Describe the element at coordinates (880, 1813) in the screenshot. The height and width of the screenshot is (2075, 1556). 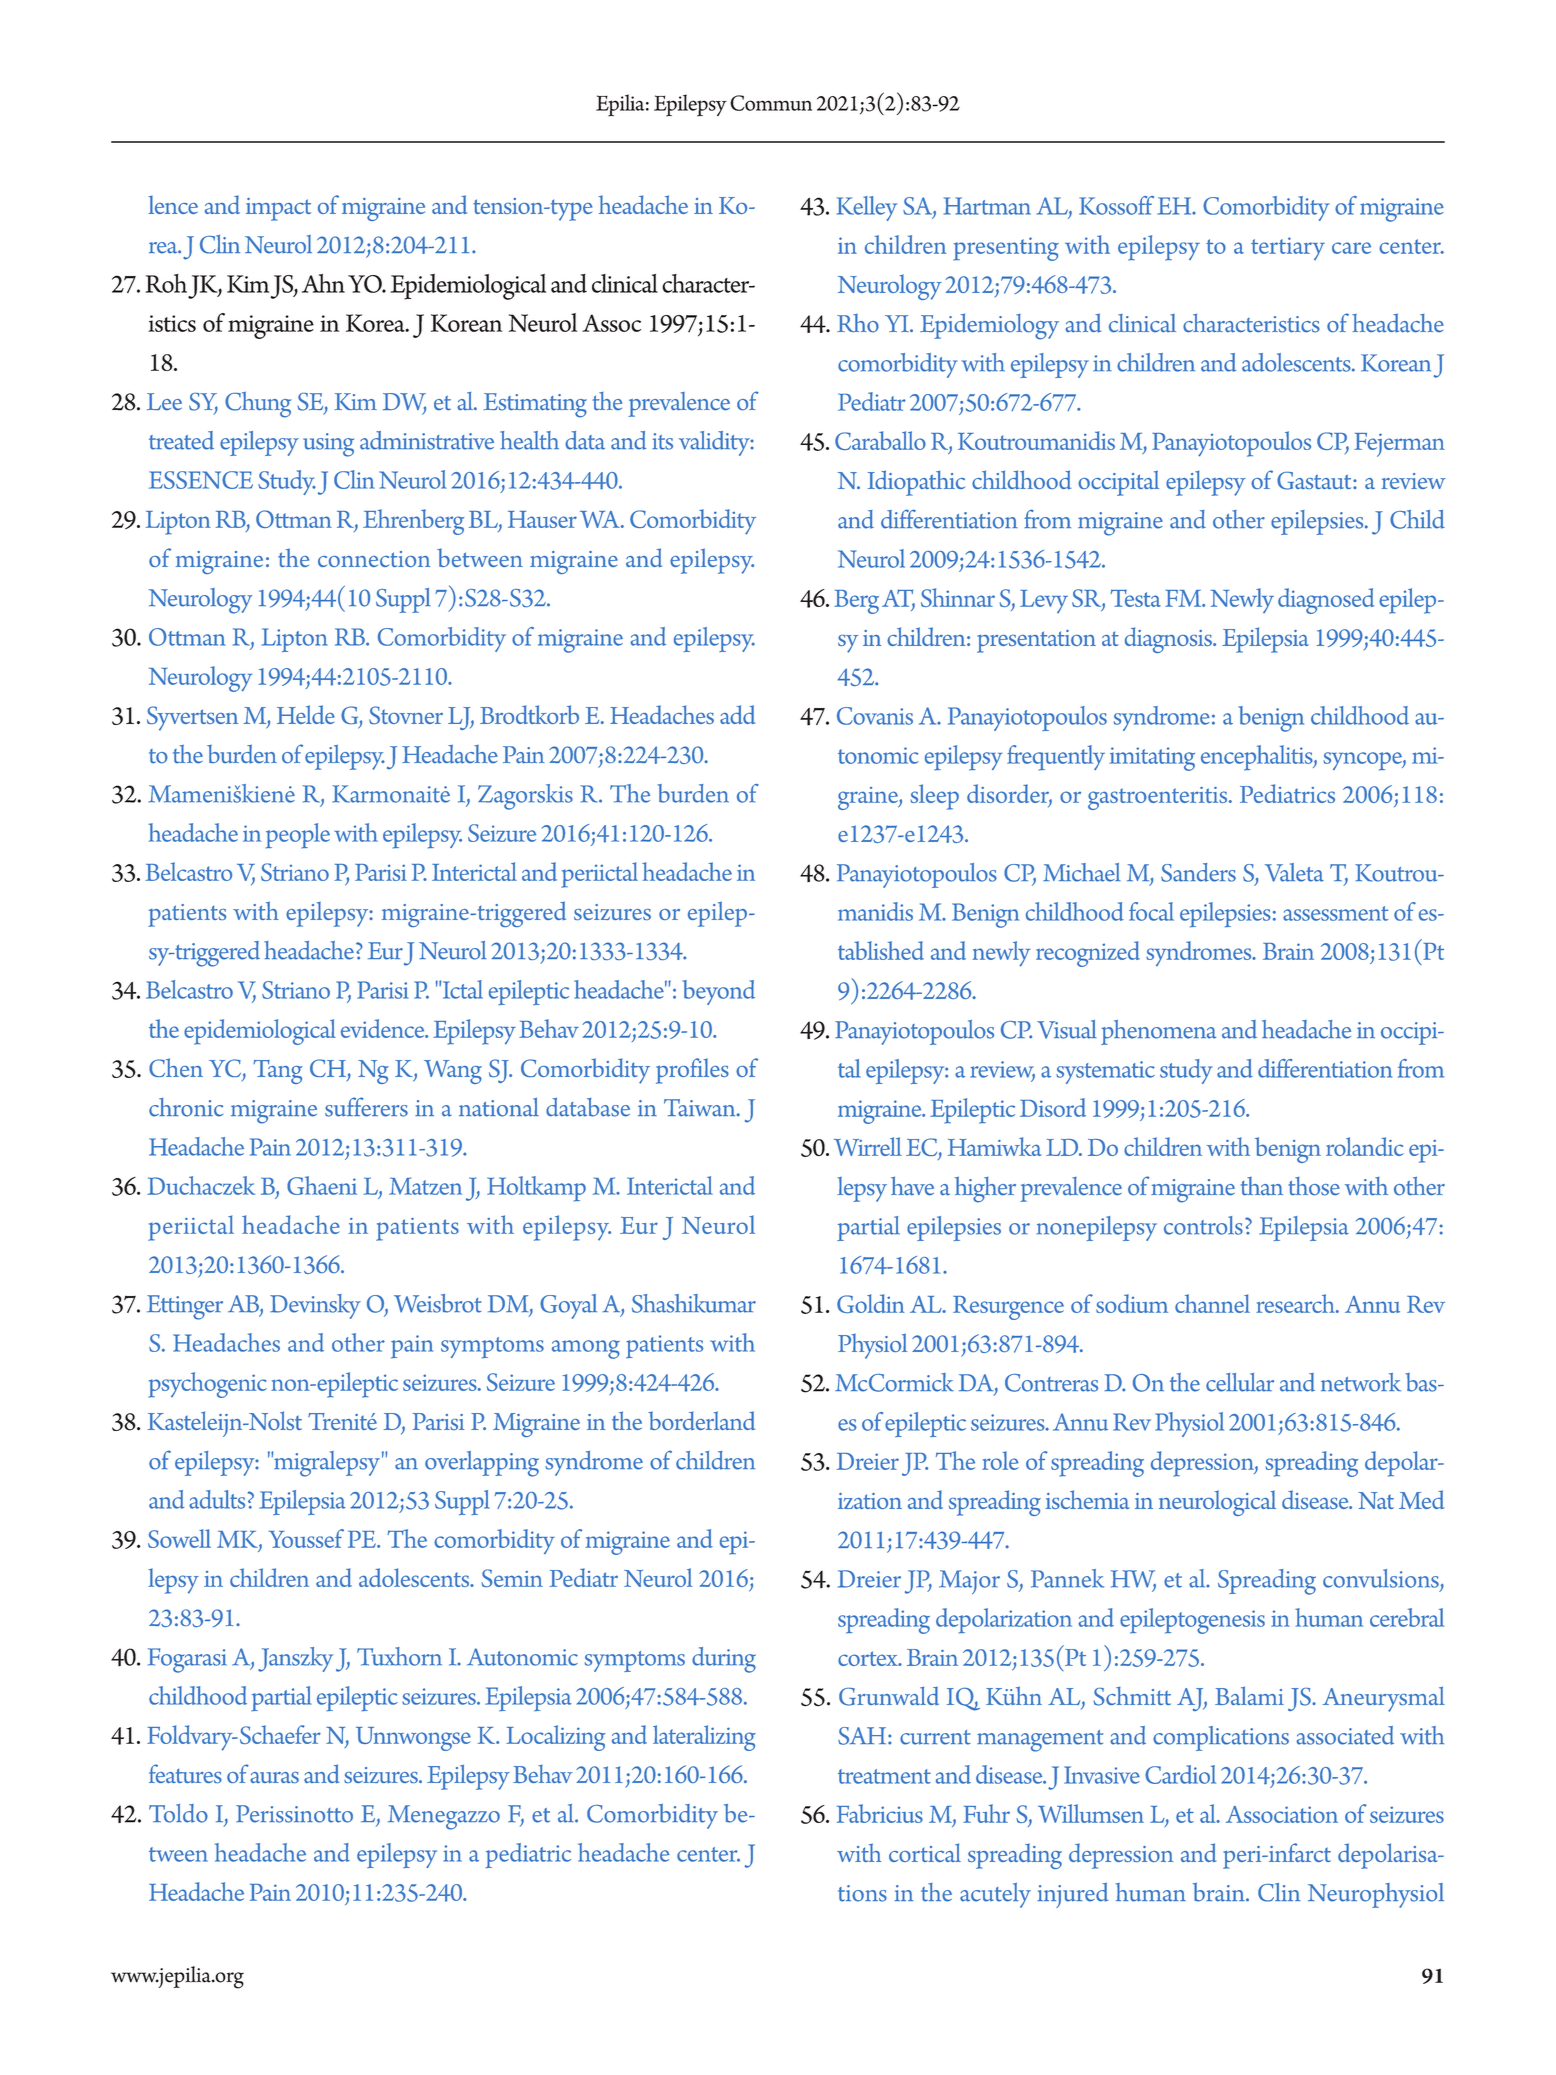
I see `Fabricius` at that location.
